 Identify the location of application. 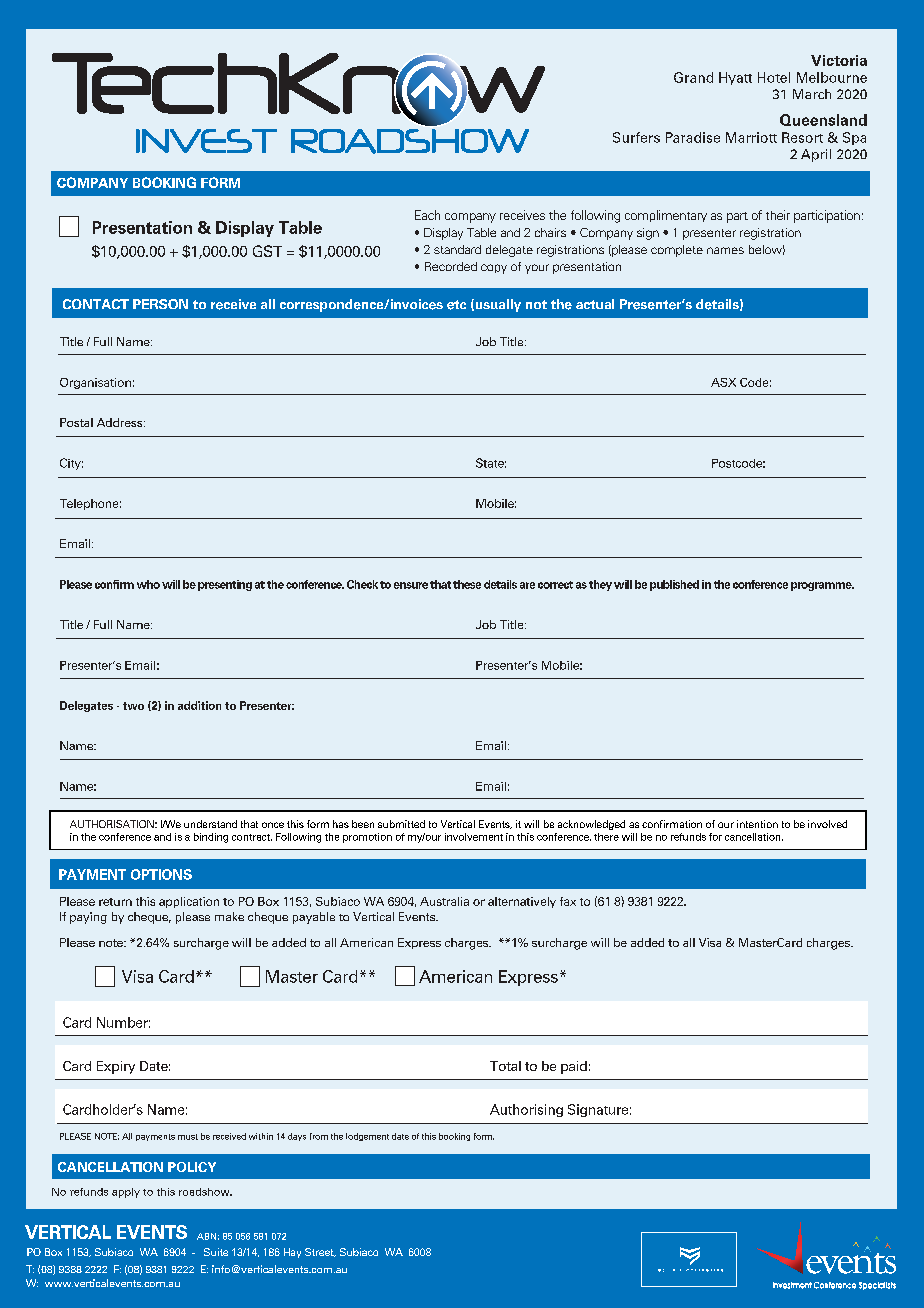
(189, 902).
